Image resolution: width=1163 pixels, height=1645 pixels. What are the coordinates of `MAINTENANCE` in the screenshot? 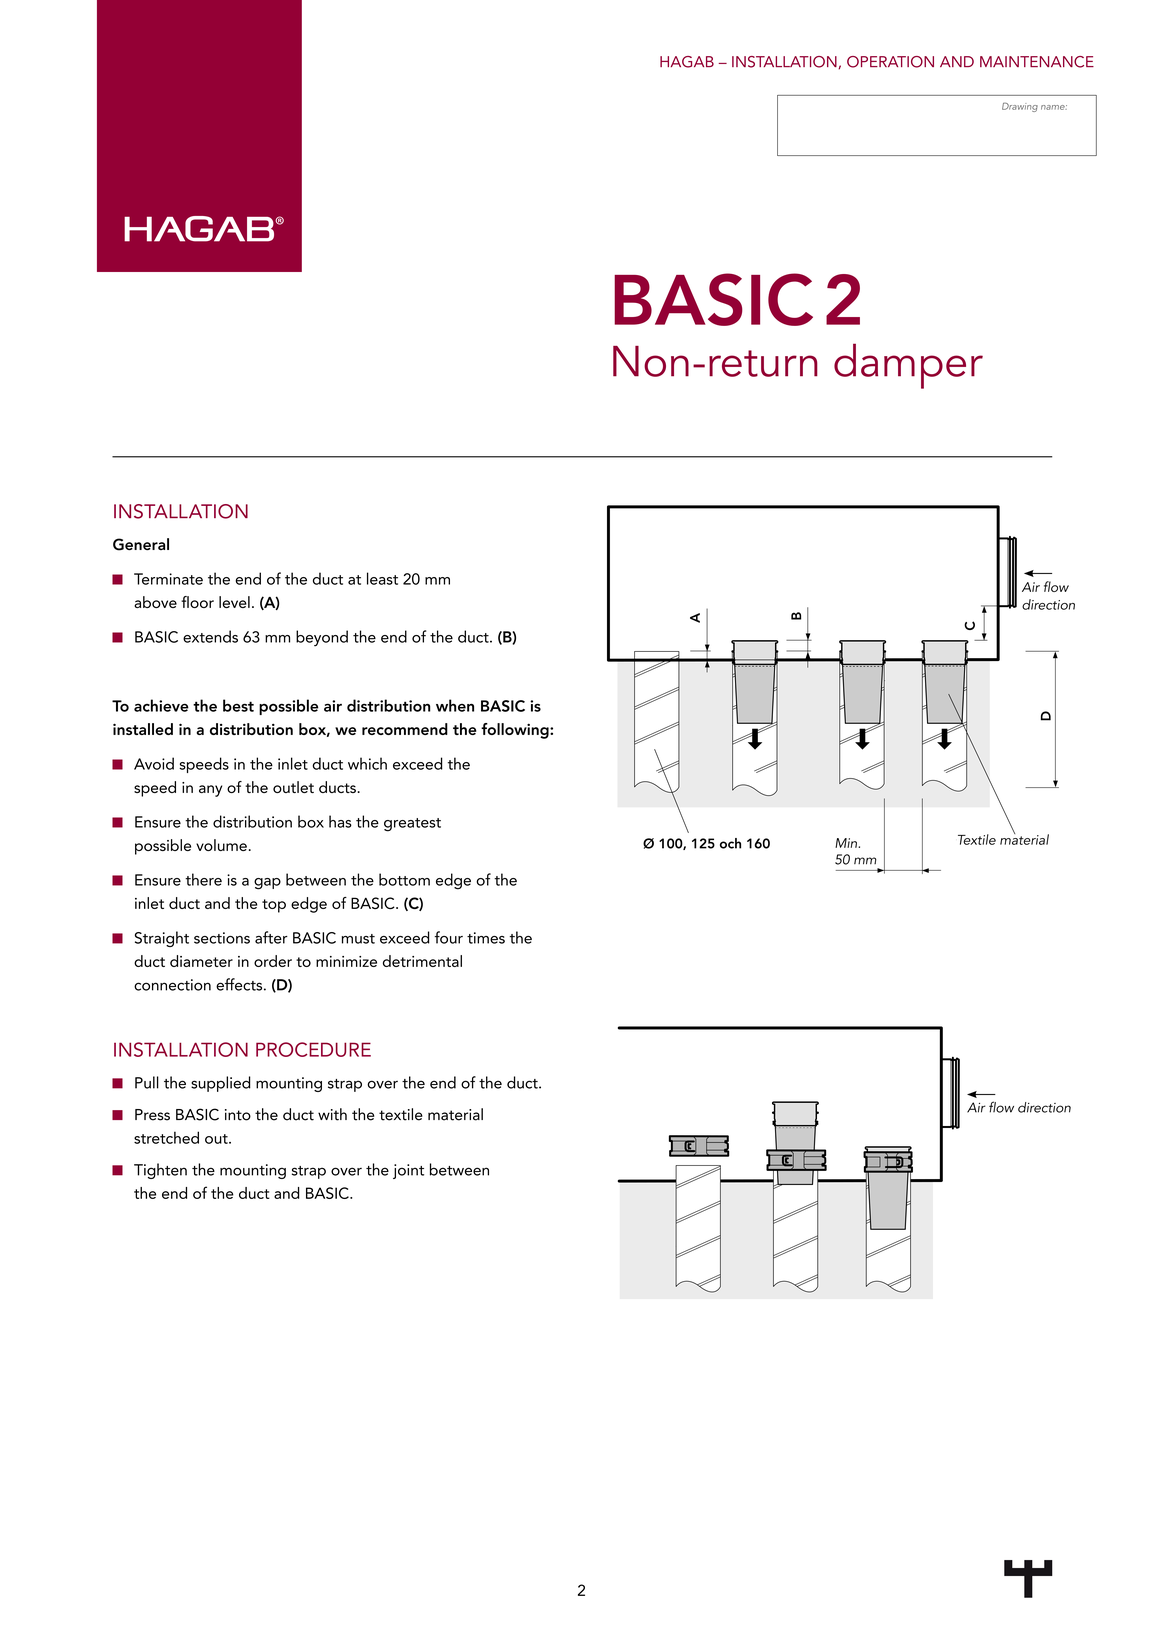 It's located at (1037, 62).
